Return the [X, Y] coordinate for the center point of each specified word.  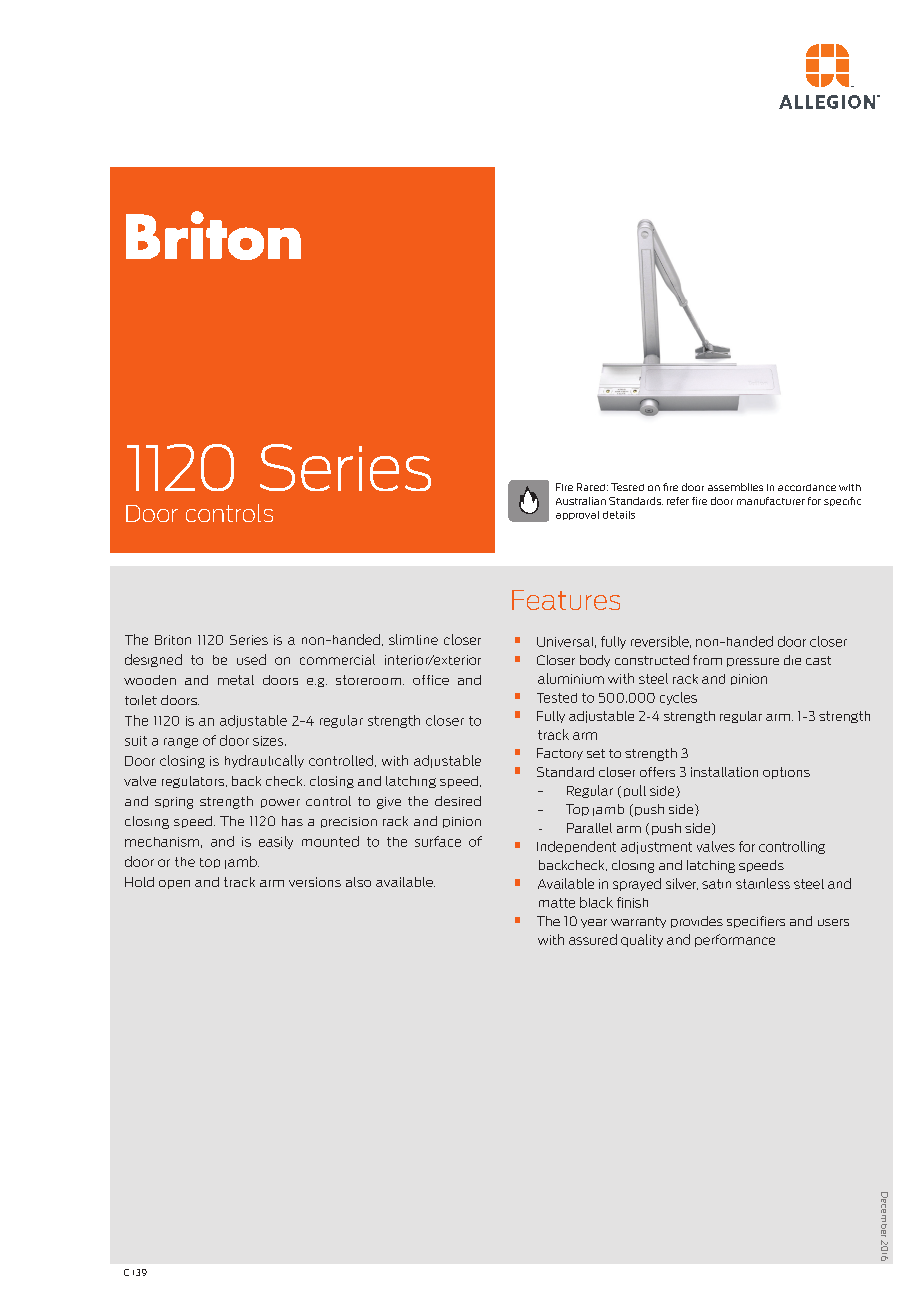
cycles [678, 698]
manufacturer [771, 501]
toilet [141, 700]
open [174, 884]
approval [577, 515]
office [431, 680]
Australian [581, 501]
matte [557, 903]
